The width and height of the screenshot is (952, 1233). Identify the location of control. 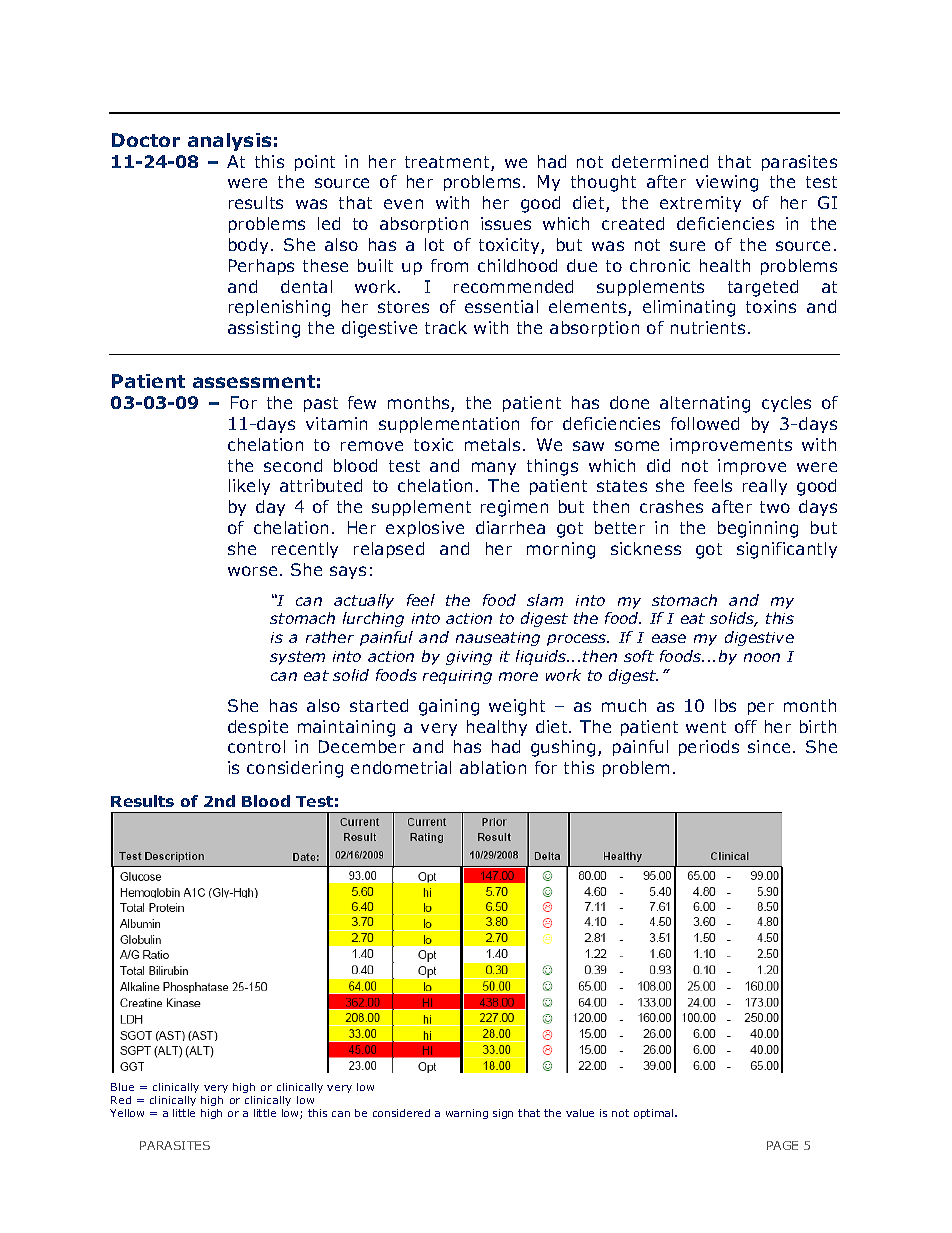
(256, 746).
